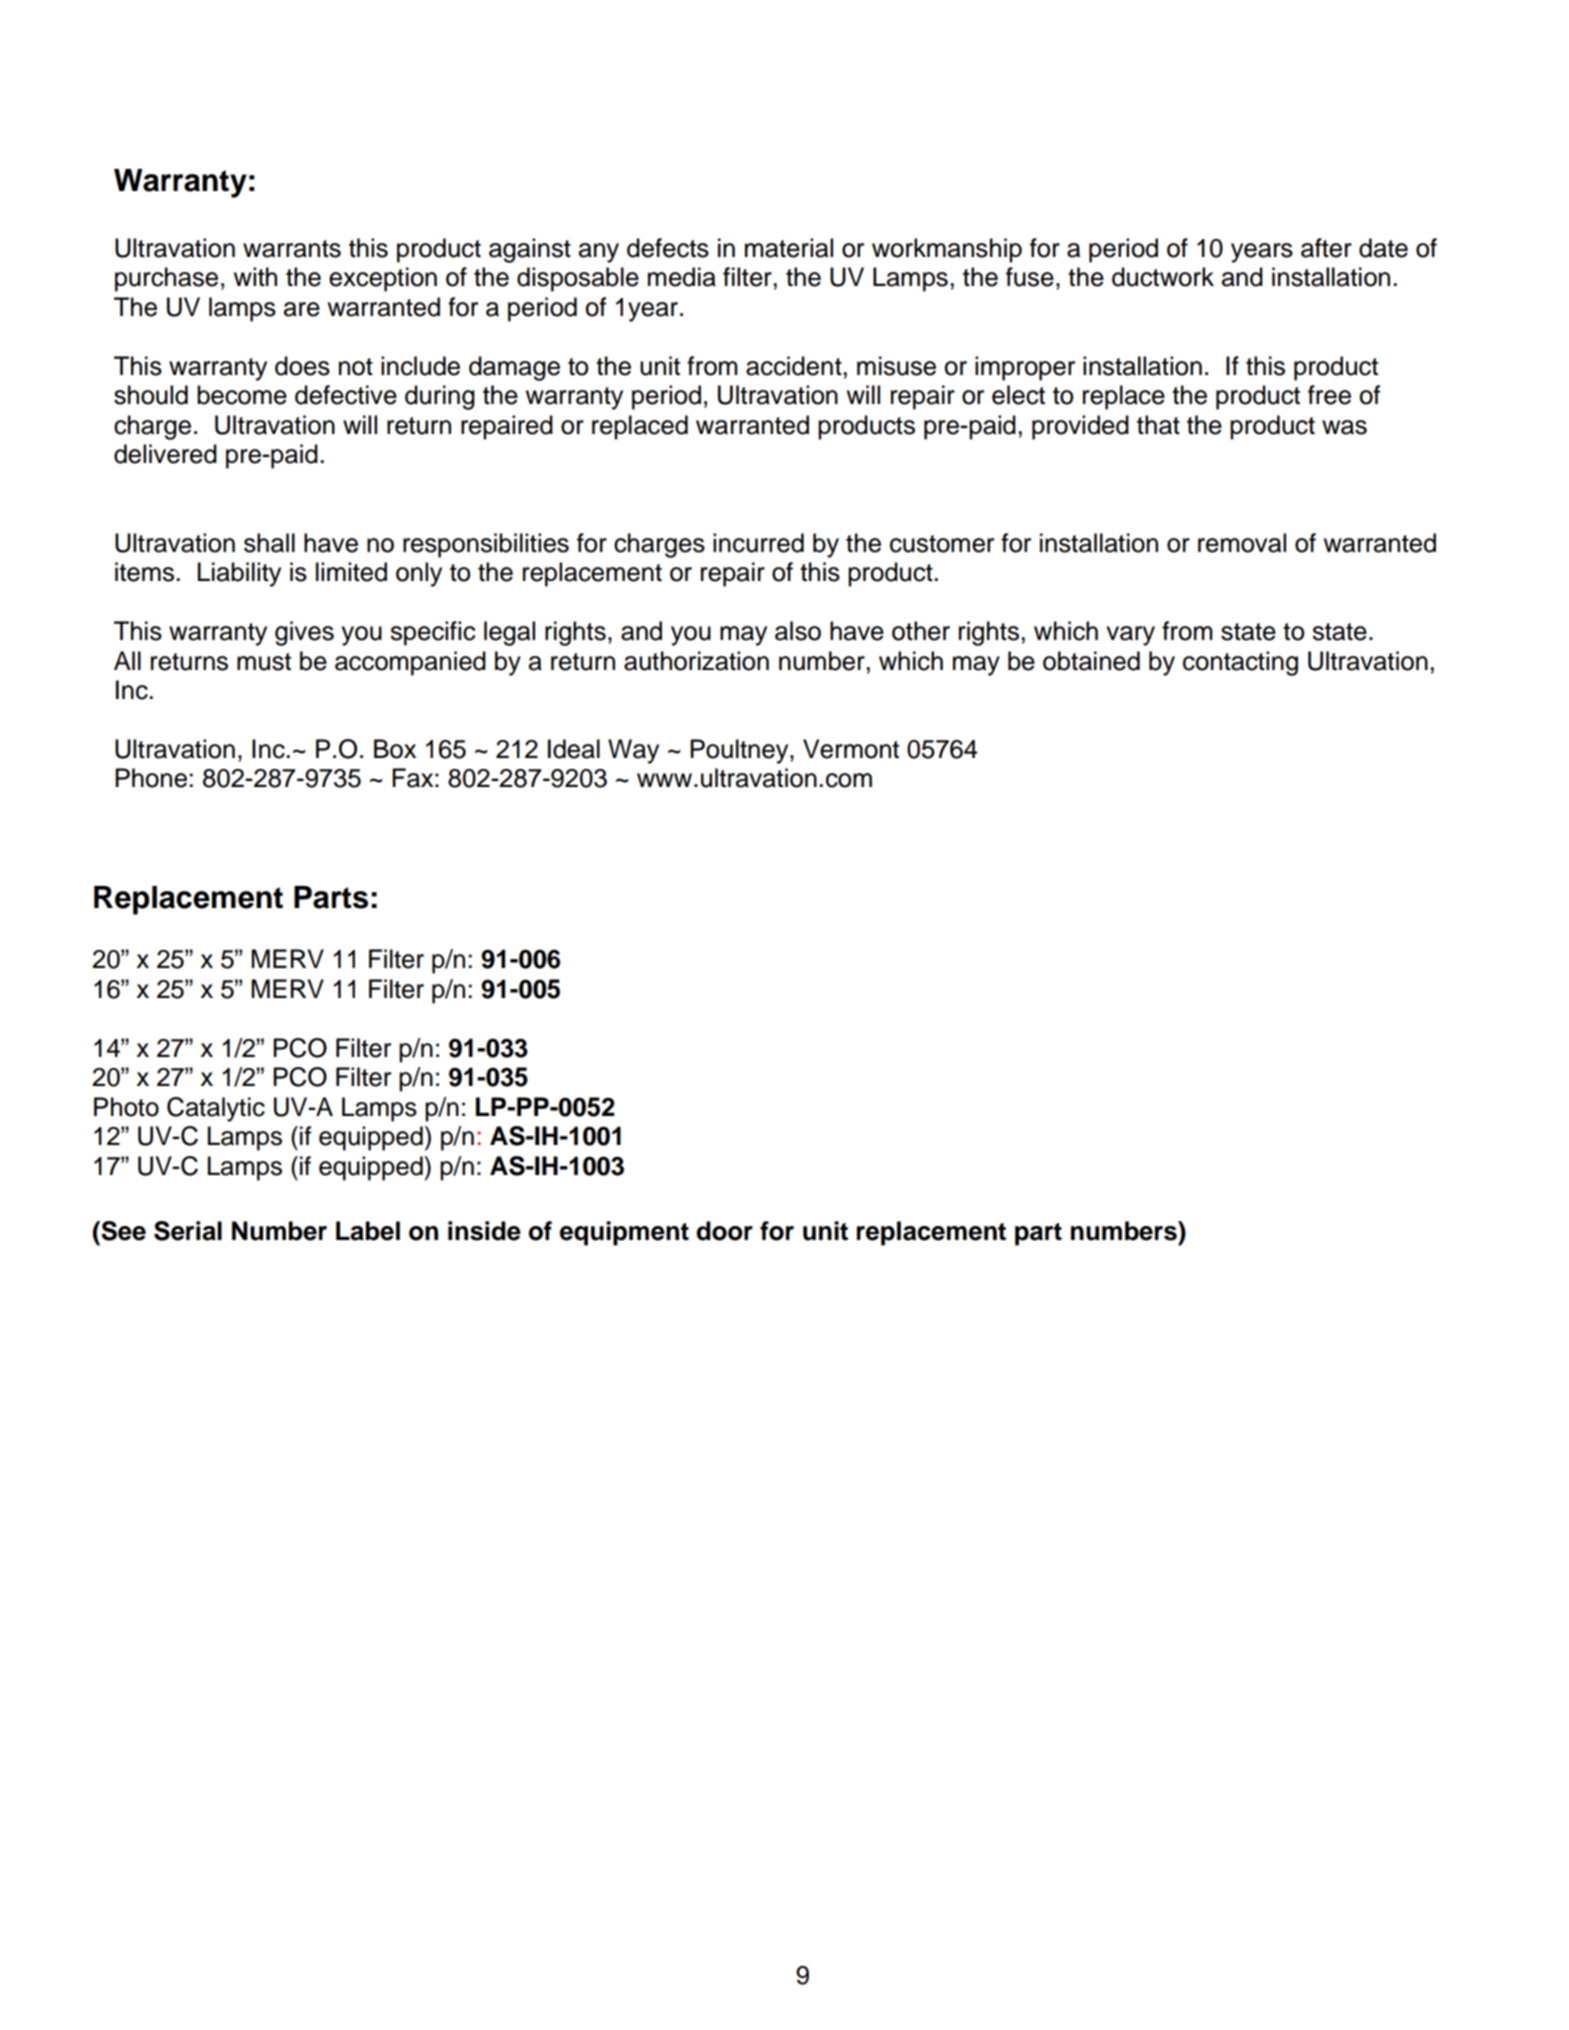  Describe the element at coordinates (1242, 543) in the document. I see `removal` at that location.
